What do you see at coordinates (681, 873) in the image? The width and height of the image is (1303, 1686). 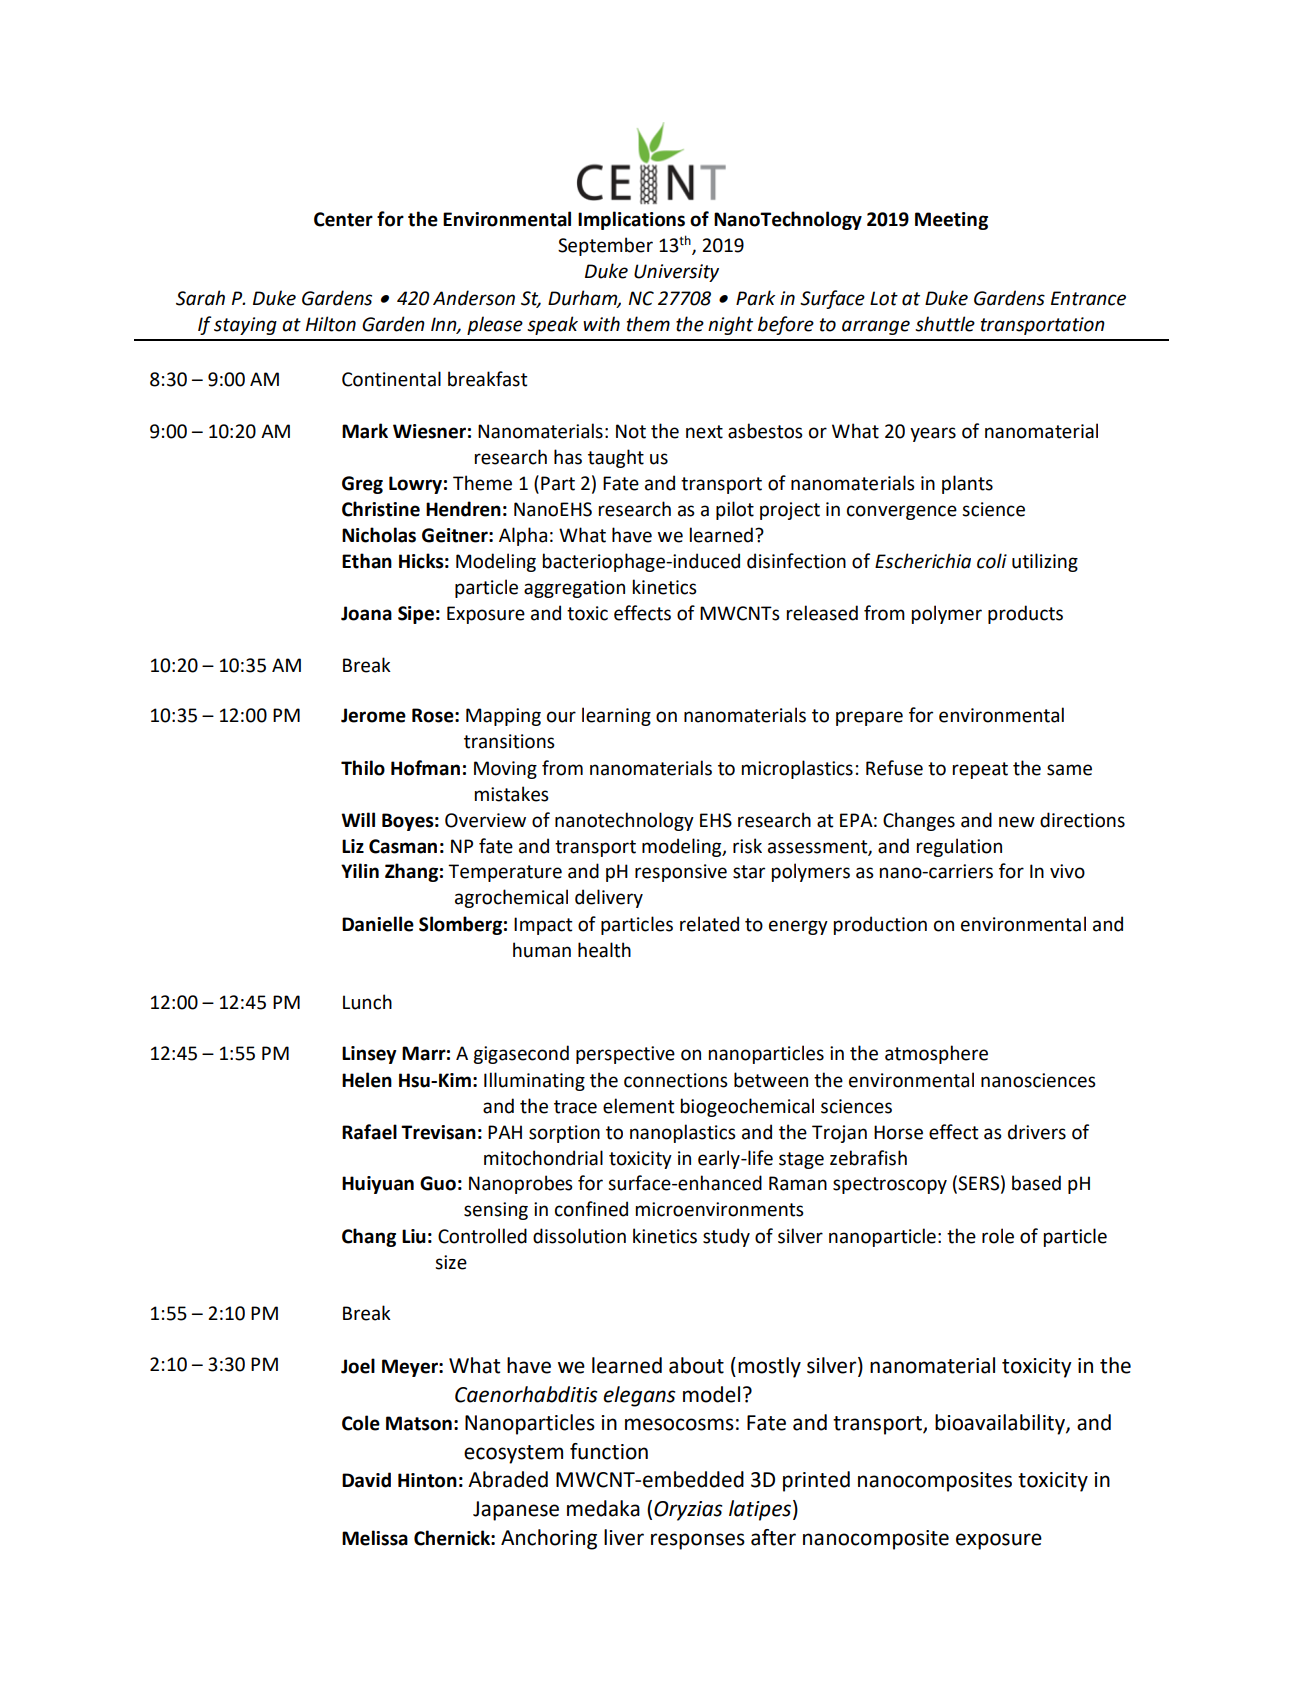 I see `responsive` at bounding box center [681, 873].
